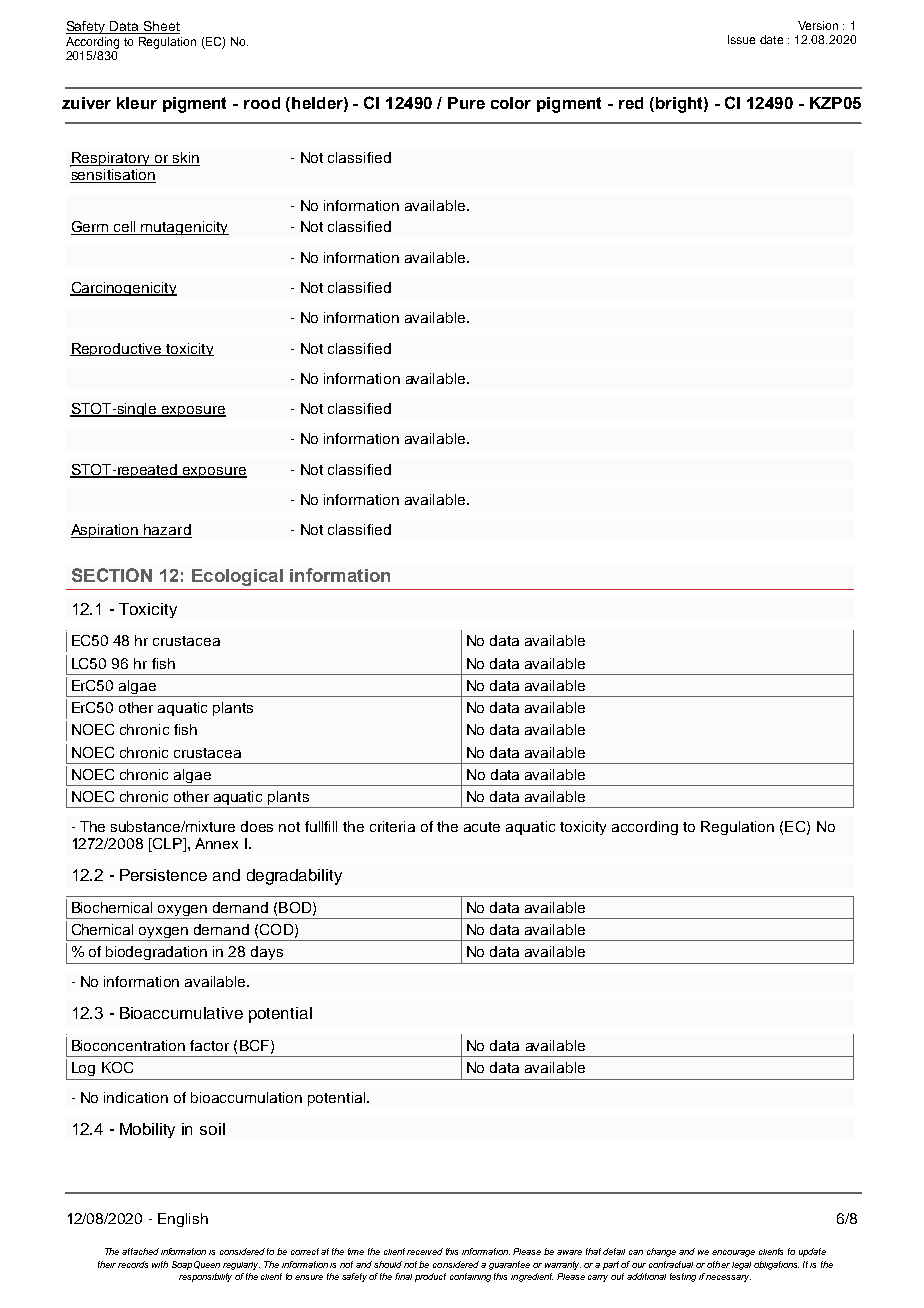 The height and width of the screenshot is (1308, 924). What do you see at coordinates (741, 39) in the screenshot?
I see `Issue` at bounding box center [741, 39].
